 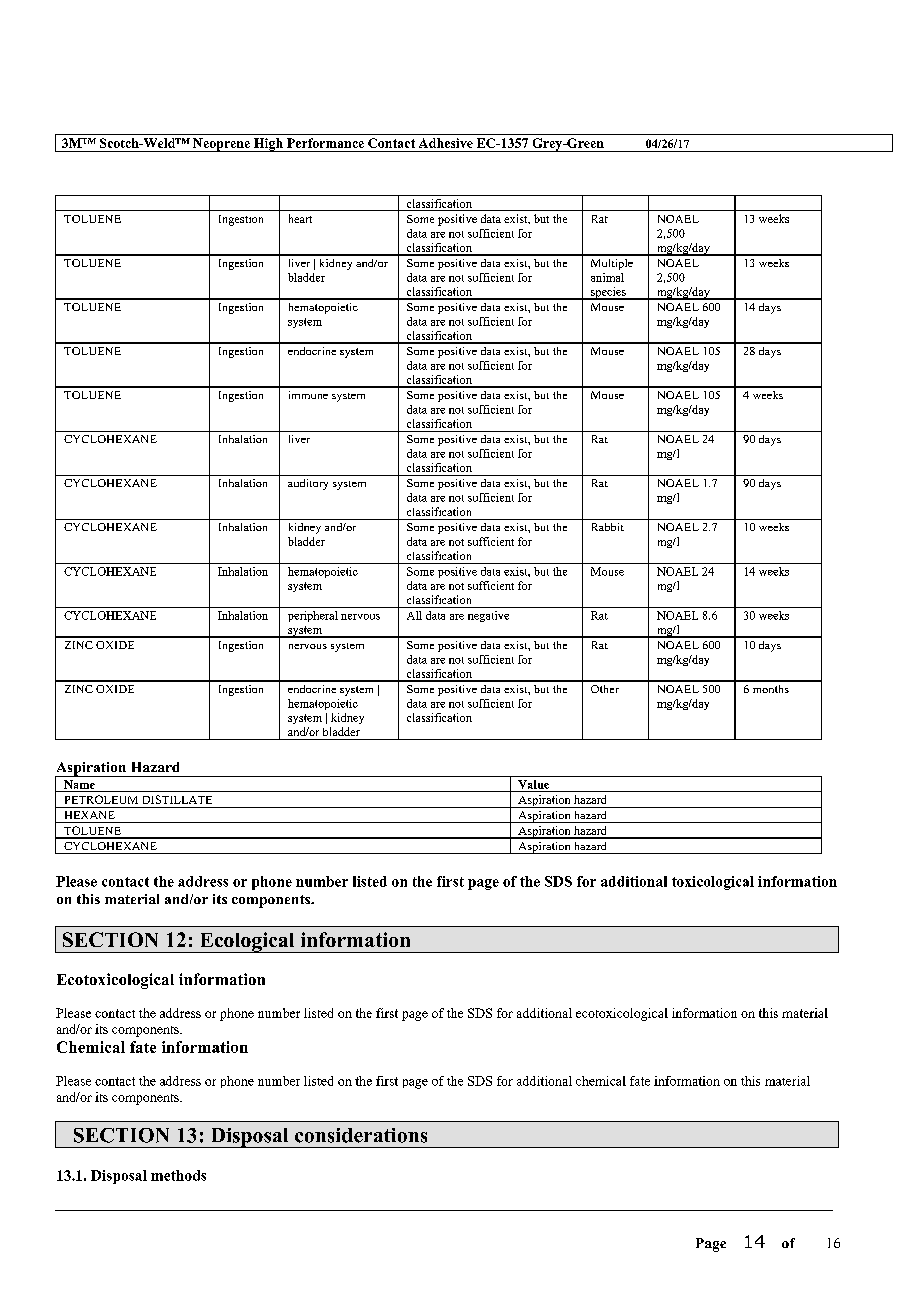 I want to click on methods, so click(x=178, y=1175).
